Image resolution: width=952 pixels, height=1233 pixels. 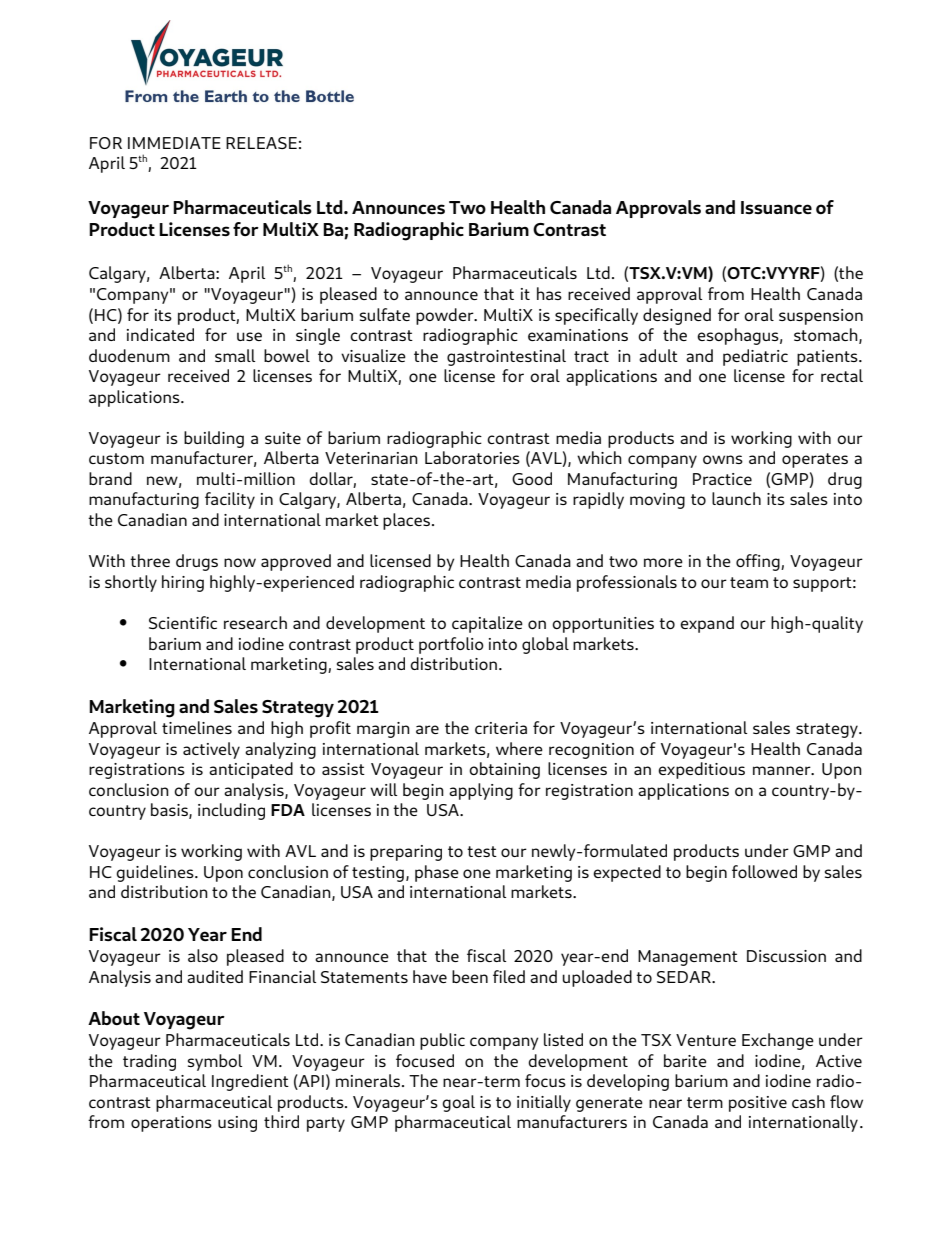 What do you see at coordinates (707, 624) in the screenshot?
I see `expand` at bounding box center [707, 624].
